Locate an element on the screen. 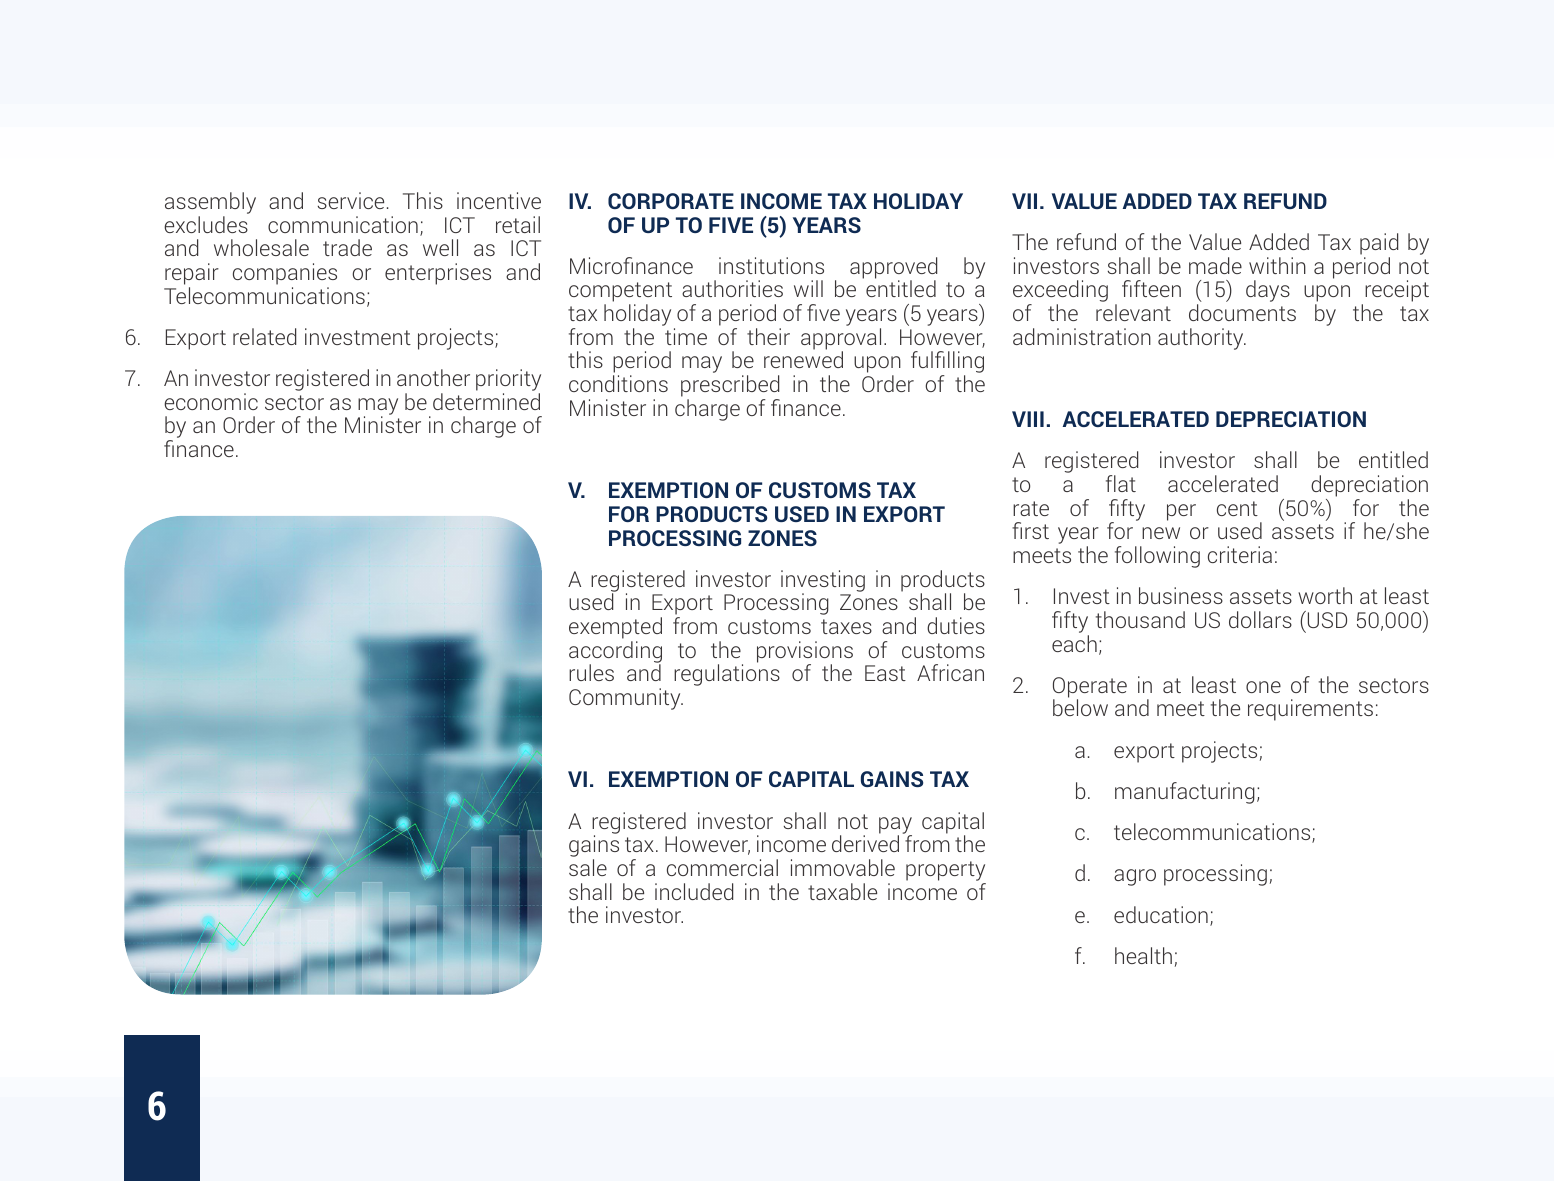  taxable is located at coordinates (842, 891).
